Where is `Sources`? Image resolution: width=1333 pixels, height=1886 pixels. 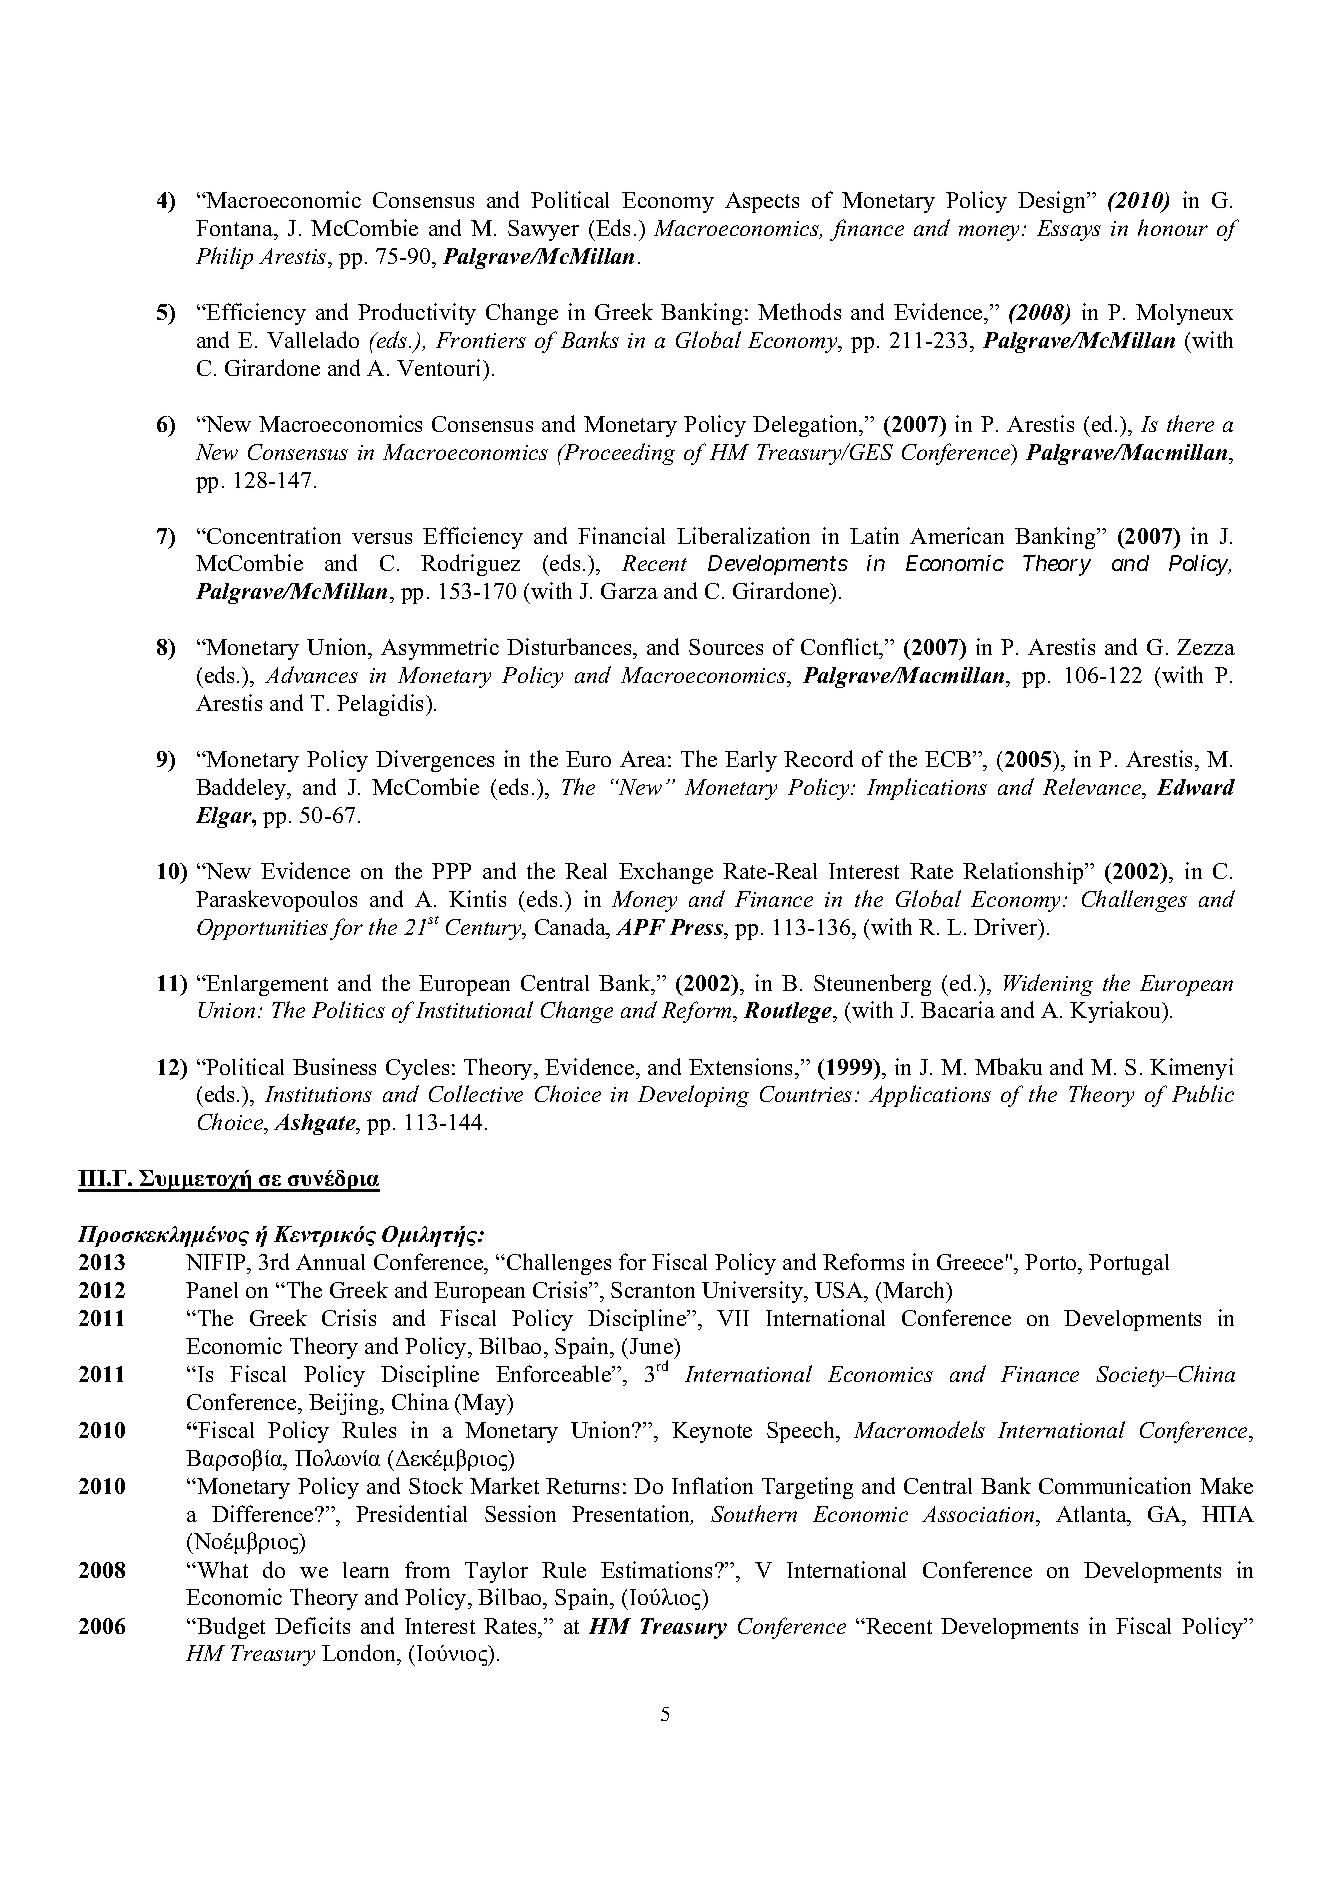 Sources is located at coordinates (726, 647).
